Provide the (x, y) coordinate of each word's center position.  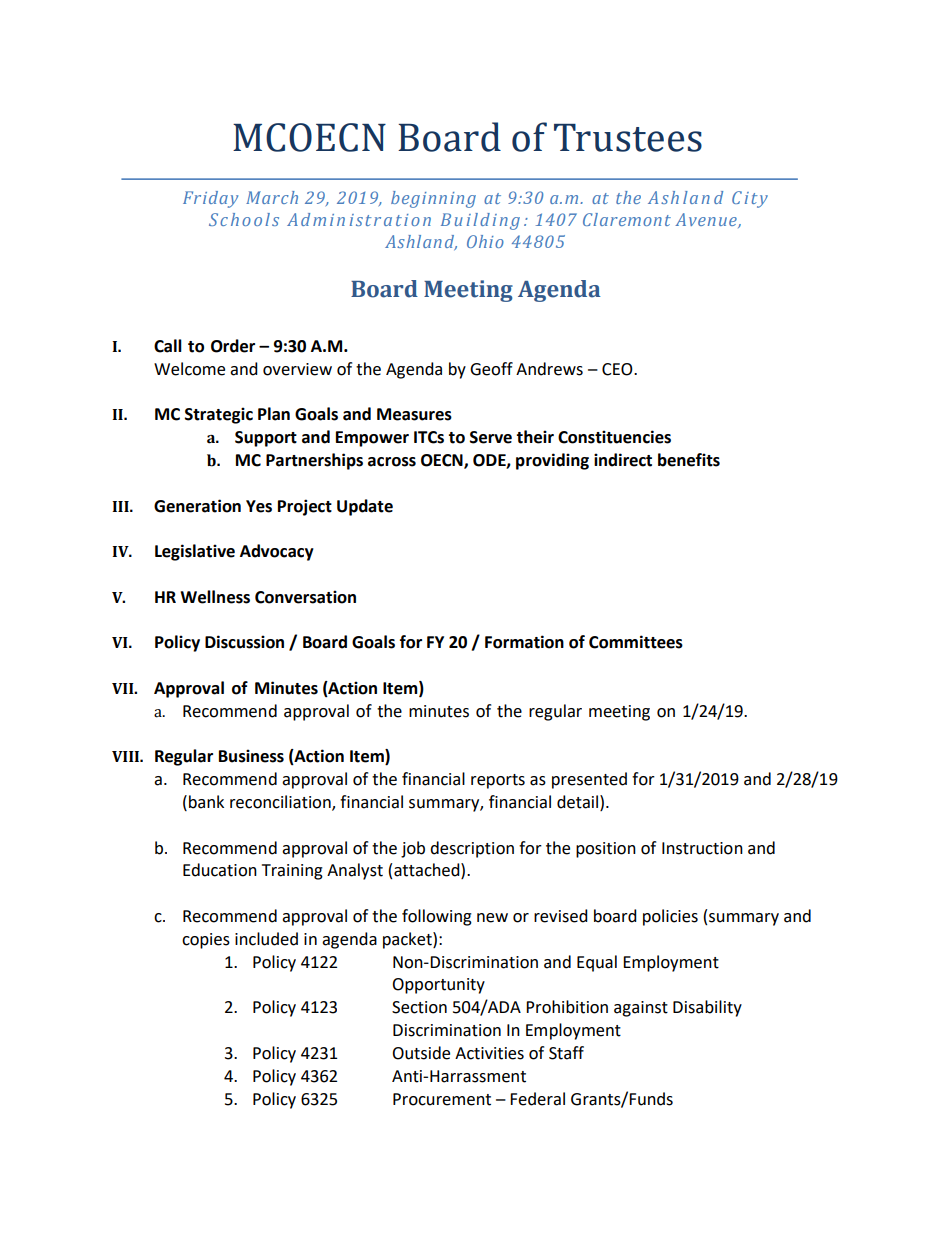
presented (589, 780)
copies (206, 941)
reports (498, 781)
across (392, 462)
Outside (421, 1053)
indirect (623, 460)
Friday (210, 199)
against (641, 1009)
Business (251, 756)
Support (266, 439)
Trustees (628, 138)
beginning (433, 199)
